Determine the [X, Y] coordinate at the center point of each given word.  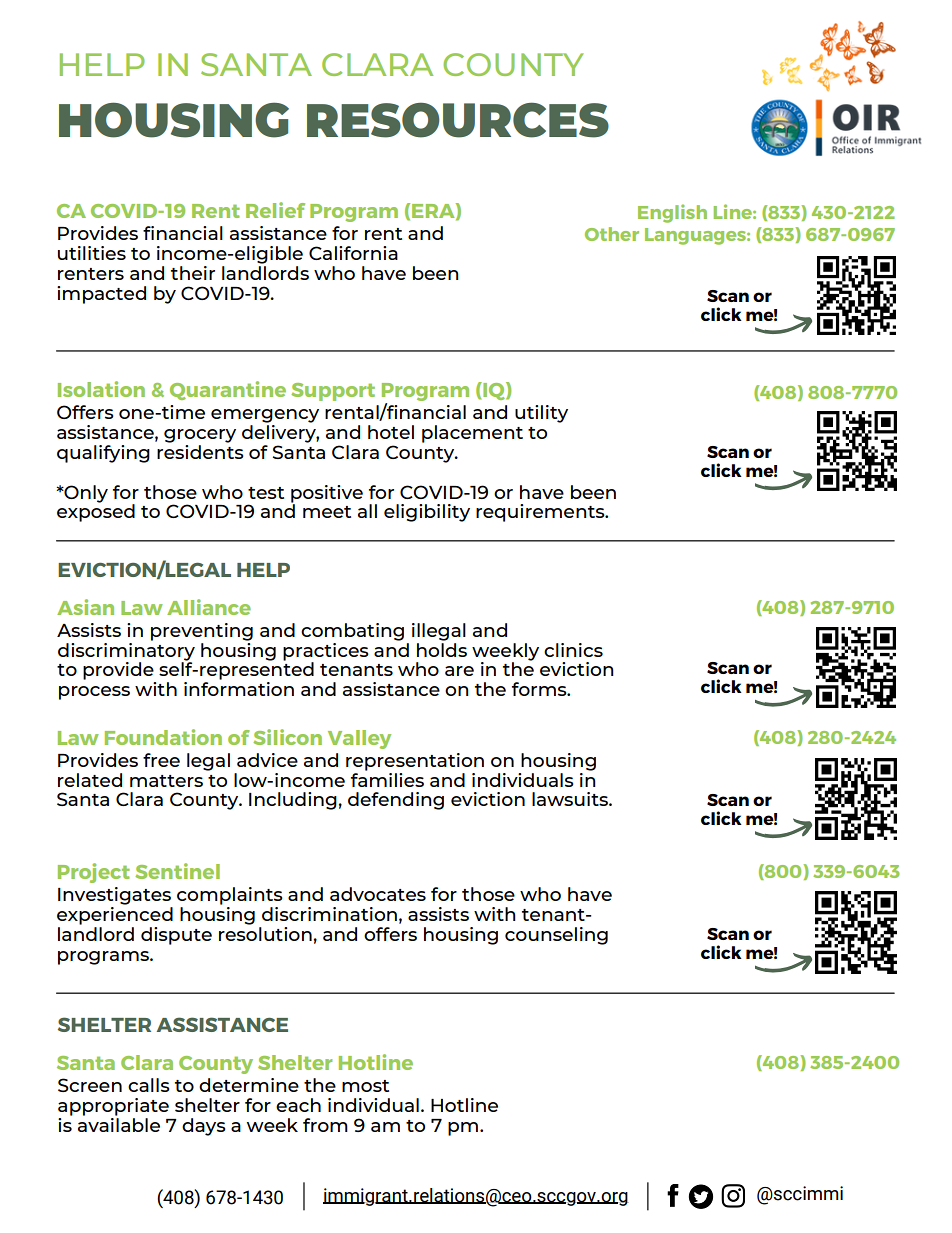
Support [333, 392]
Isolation [101, 389]
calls [149, 1085]
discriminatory [126, 651]
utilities [92, 253]
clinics [573, 650]
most [365, 1086]
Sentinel [177, 871]
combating [352, 632]
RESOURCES [458, 120]
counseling [556, 936]
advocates [378, 894]
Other [612, 234]
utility [541, 414]
